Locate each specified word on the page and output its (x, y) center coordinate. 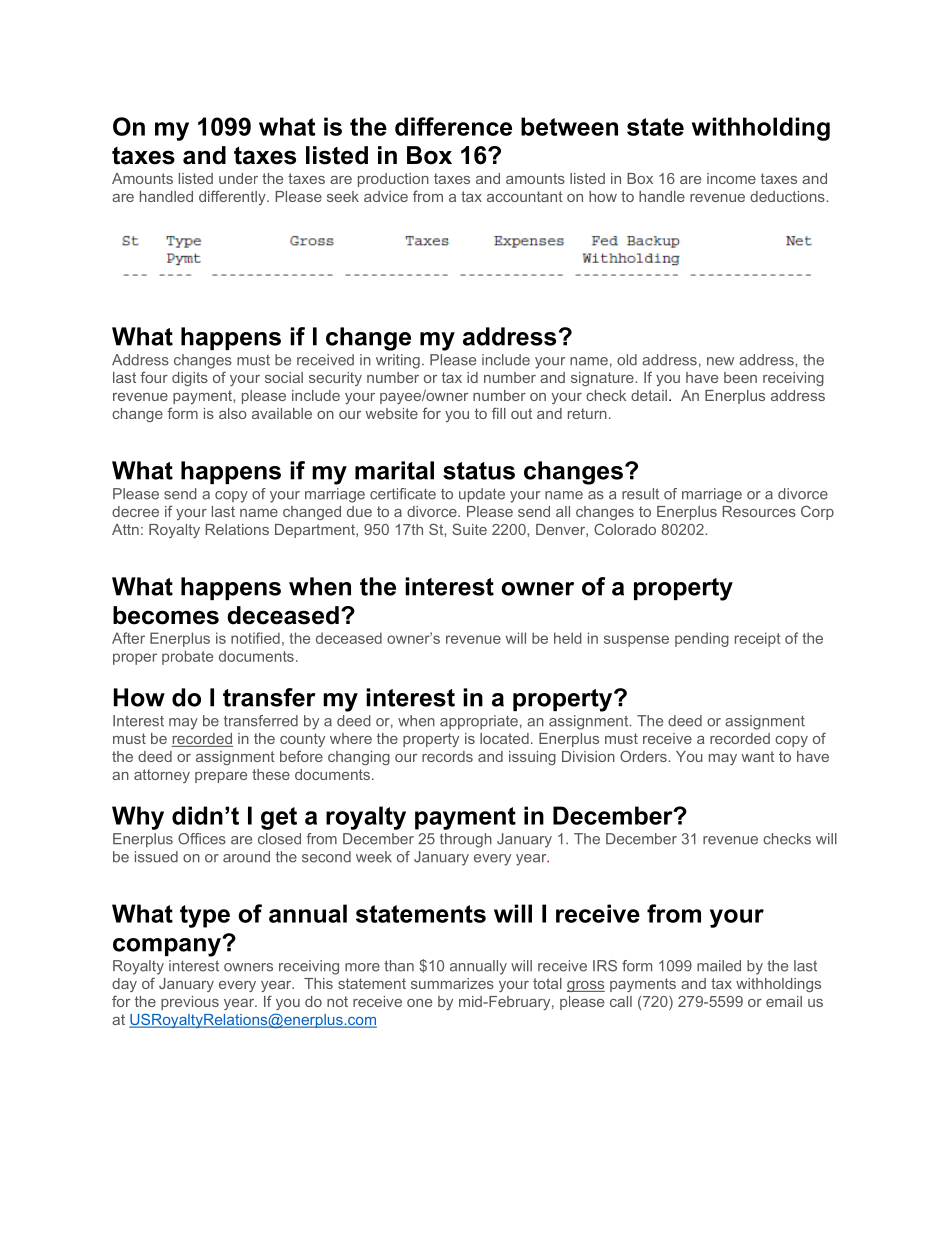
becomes (166, 615)
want (758, 756)
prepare (221, 777)
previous (190, 1003)
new (720, 361)
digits (190, 379)
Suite (469, 529)
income (731, 178)
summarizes (452, 983)
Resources (759, 511)
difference (453, 126)
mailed (719, 966)
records (447, 756)
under (238, 178)
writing (398, 361)
